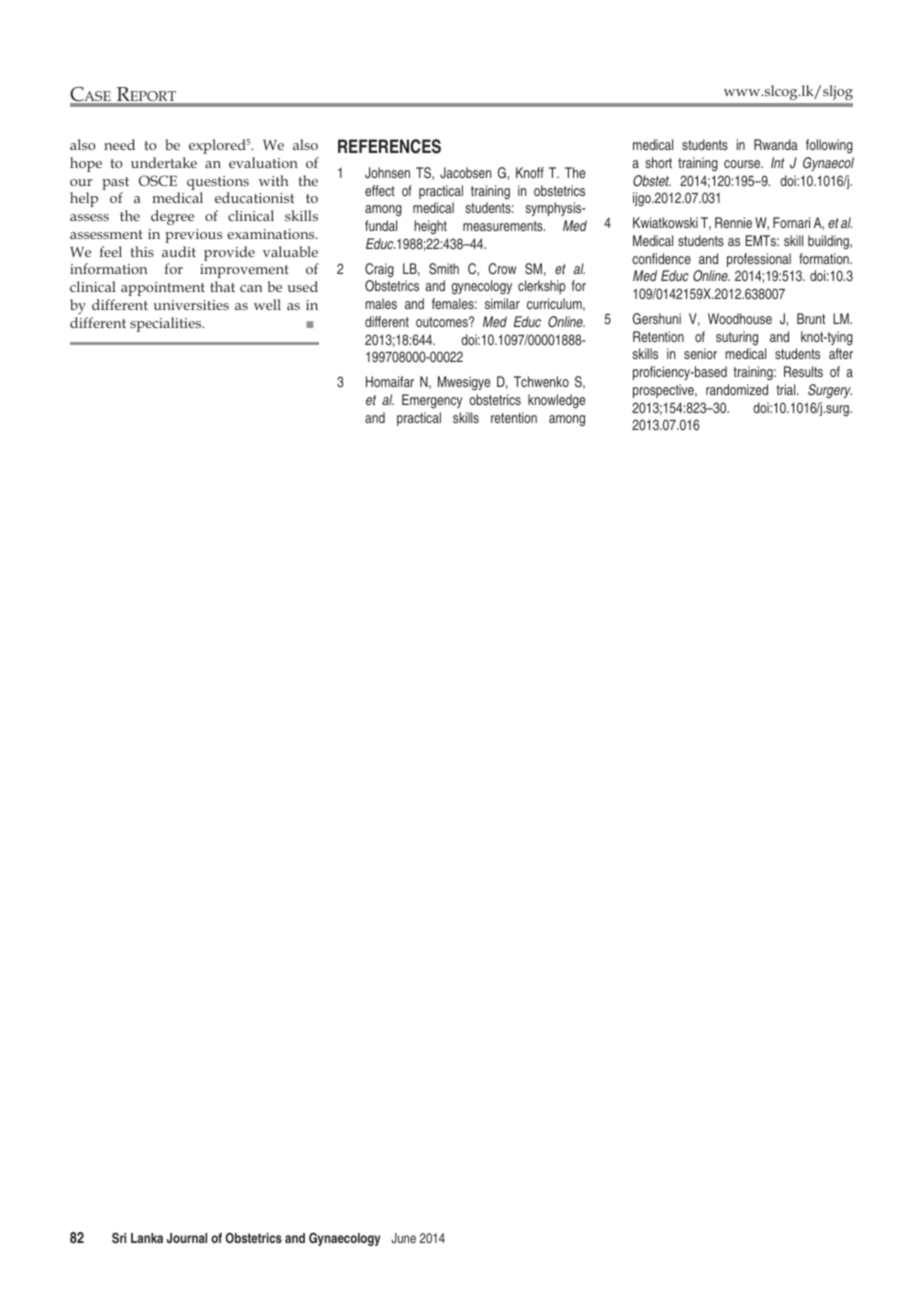 Image resolution: width=923 pixels, height=1316 pixels. I want to click on specialities, so click(167, 324).
